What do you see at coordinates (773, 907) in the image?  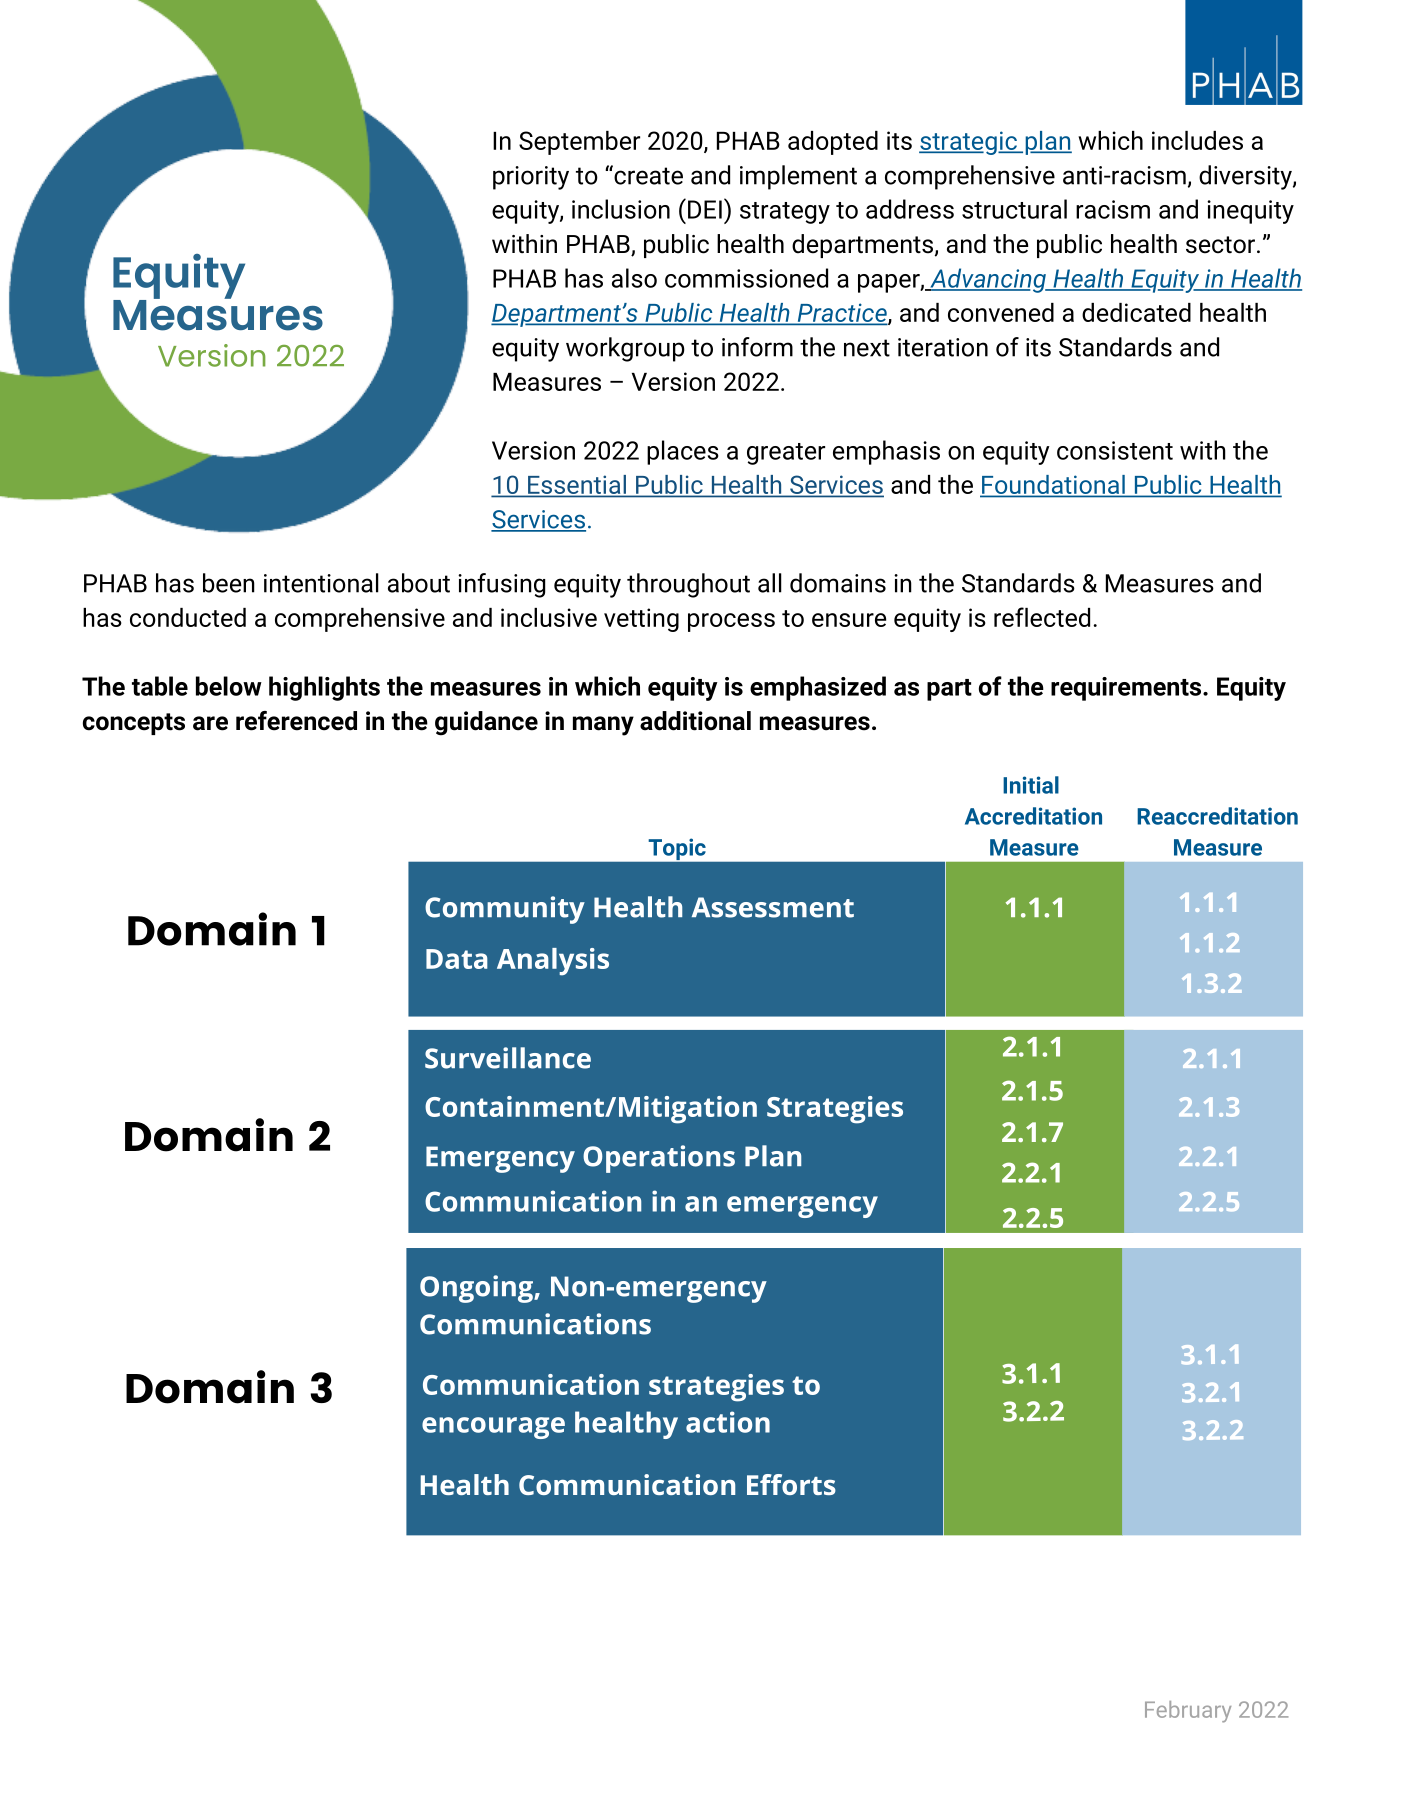 I see `Assessment` at bounding box center [773, 907].
